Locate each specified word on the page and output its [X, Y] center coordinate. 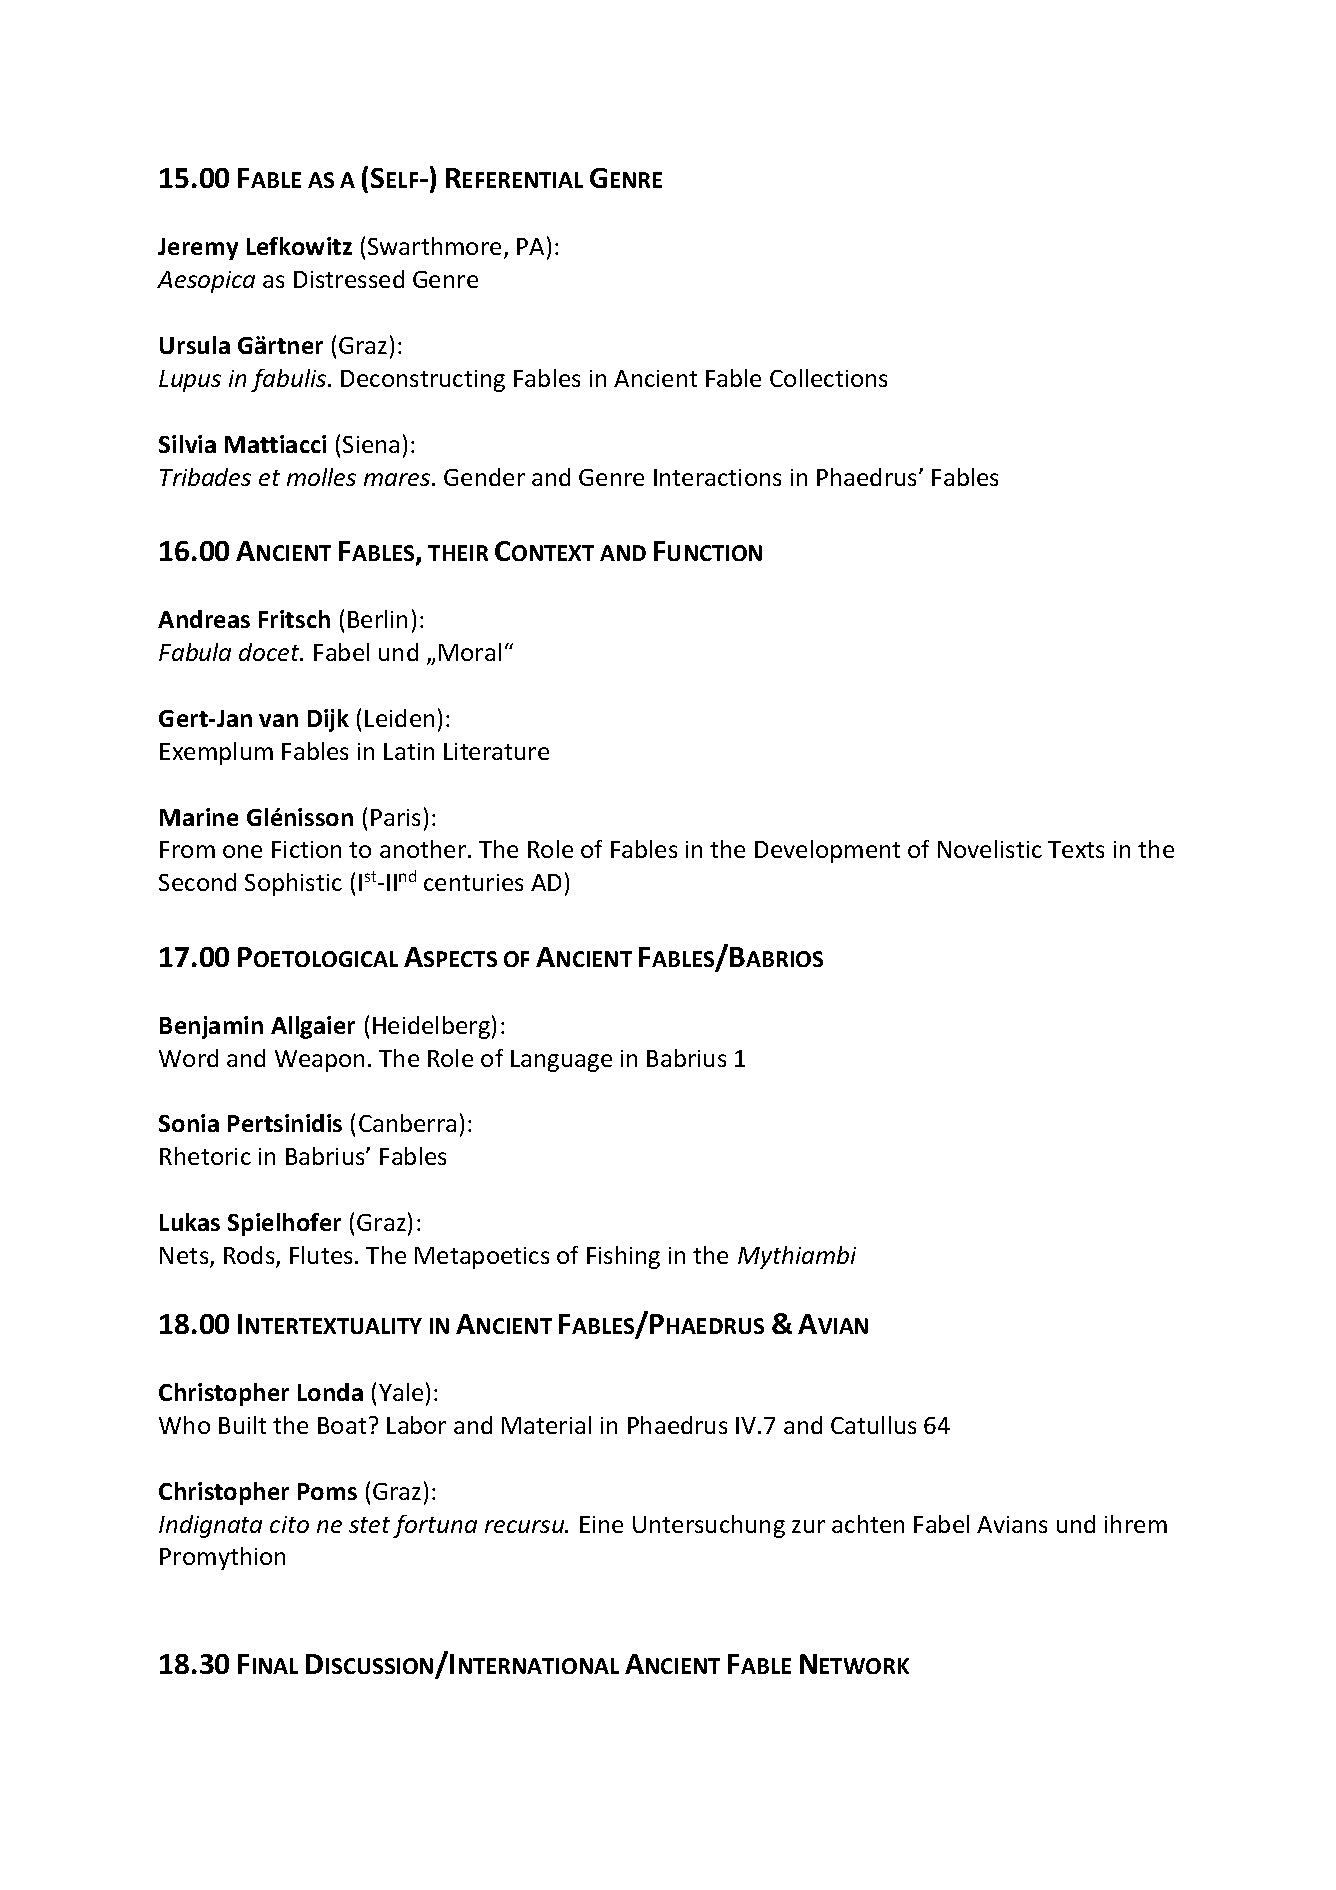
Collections [828, 378]
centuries [473, 882]
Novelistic [990, 849]
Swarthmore [434, 246]
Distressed [349, 279]
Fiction [306, 849]
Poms [327, 1491]
